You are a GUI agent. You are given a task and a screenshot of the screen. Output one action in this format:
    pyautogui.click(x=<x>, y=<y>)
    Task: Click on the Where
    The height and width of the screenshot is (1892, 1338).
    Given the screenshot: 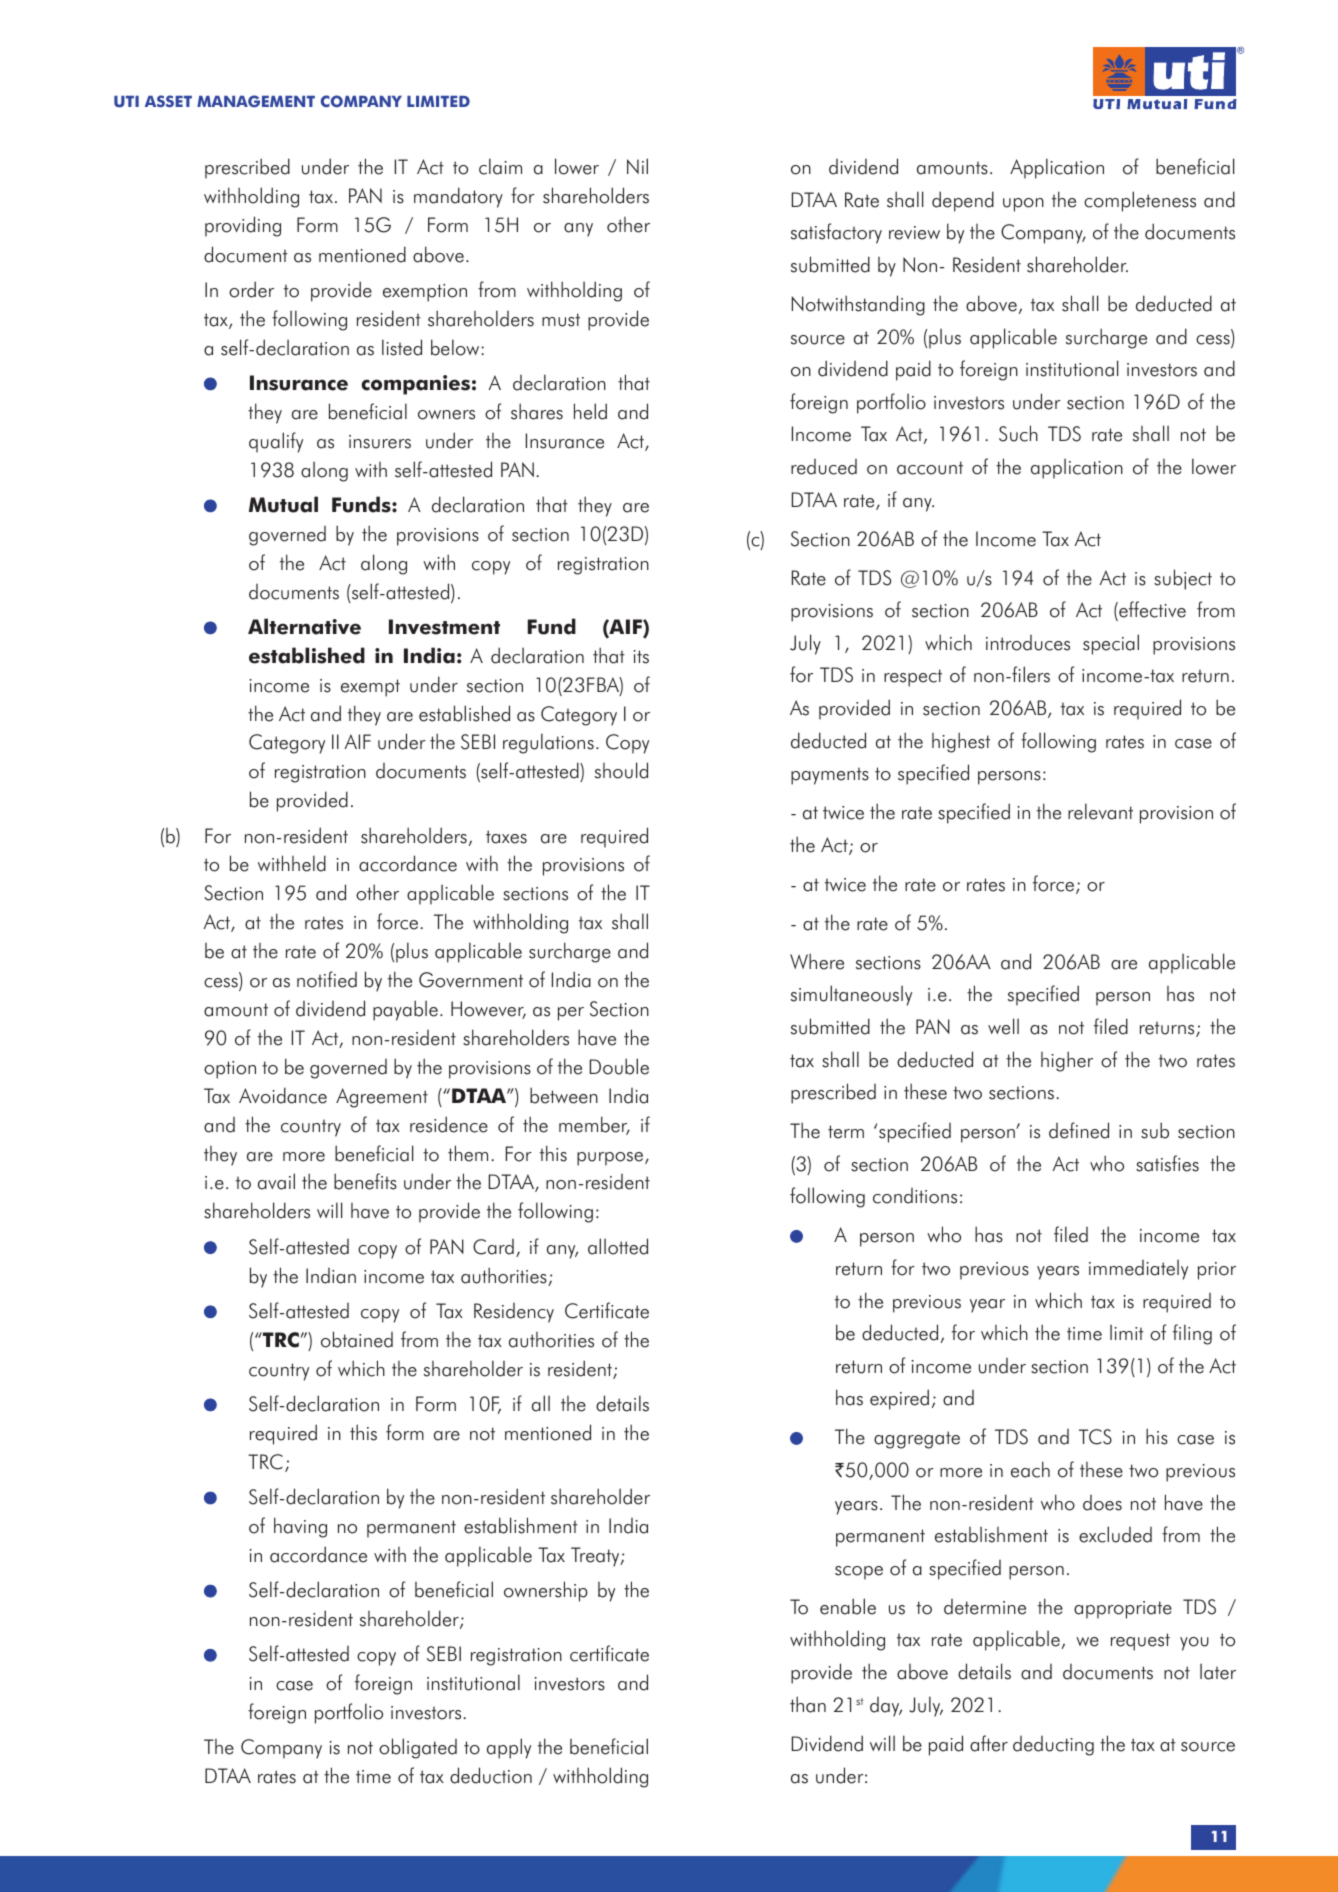 What is the action you would take?
    pyautogui.click(x=817, y=961)
